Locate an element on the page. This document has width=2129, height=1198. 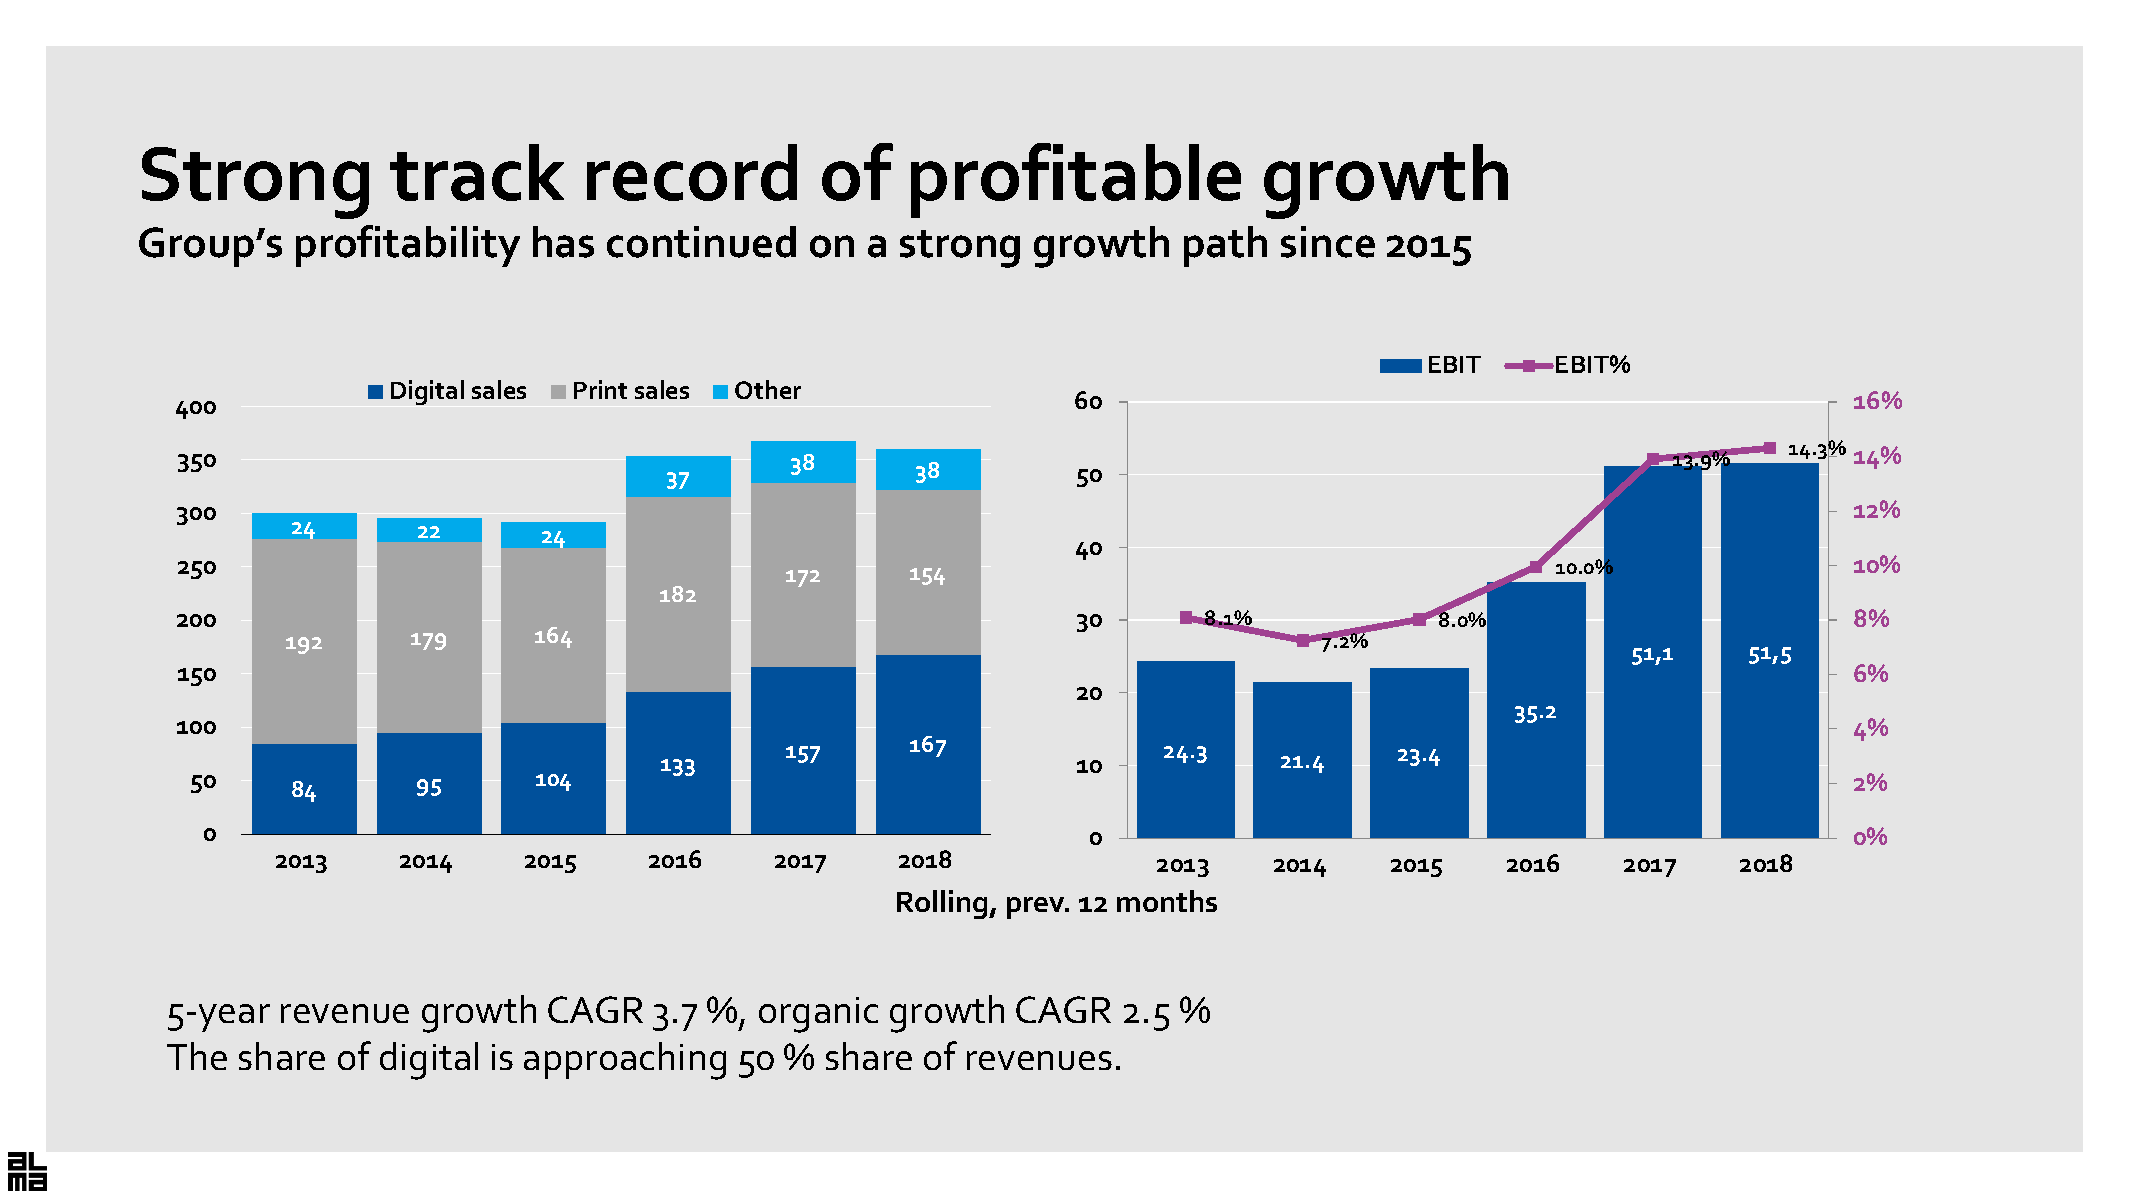
months is located at coordinates (1167, 901).
